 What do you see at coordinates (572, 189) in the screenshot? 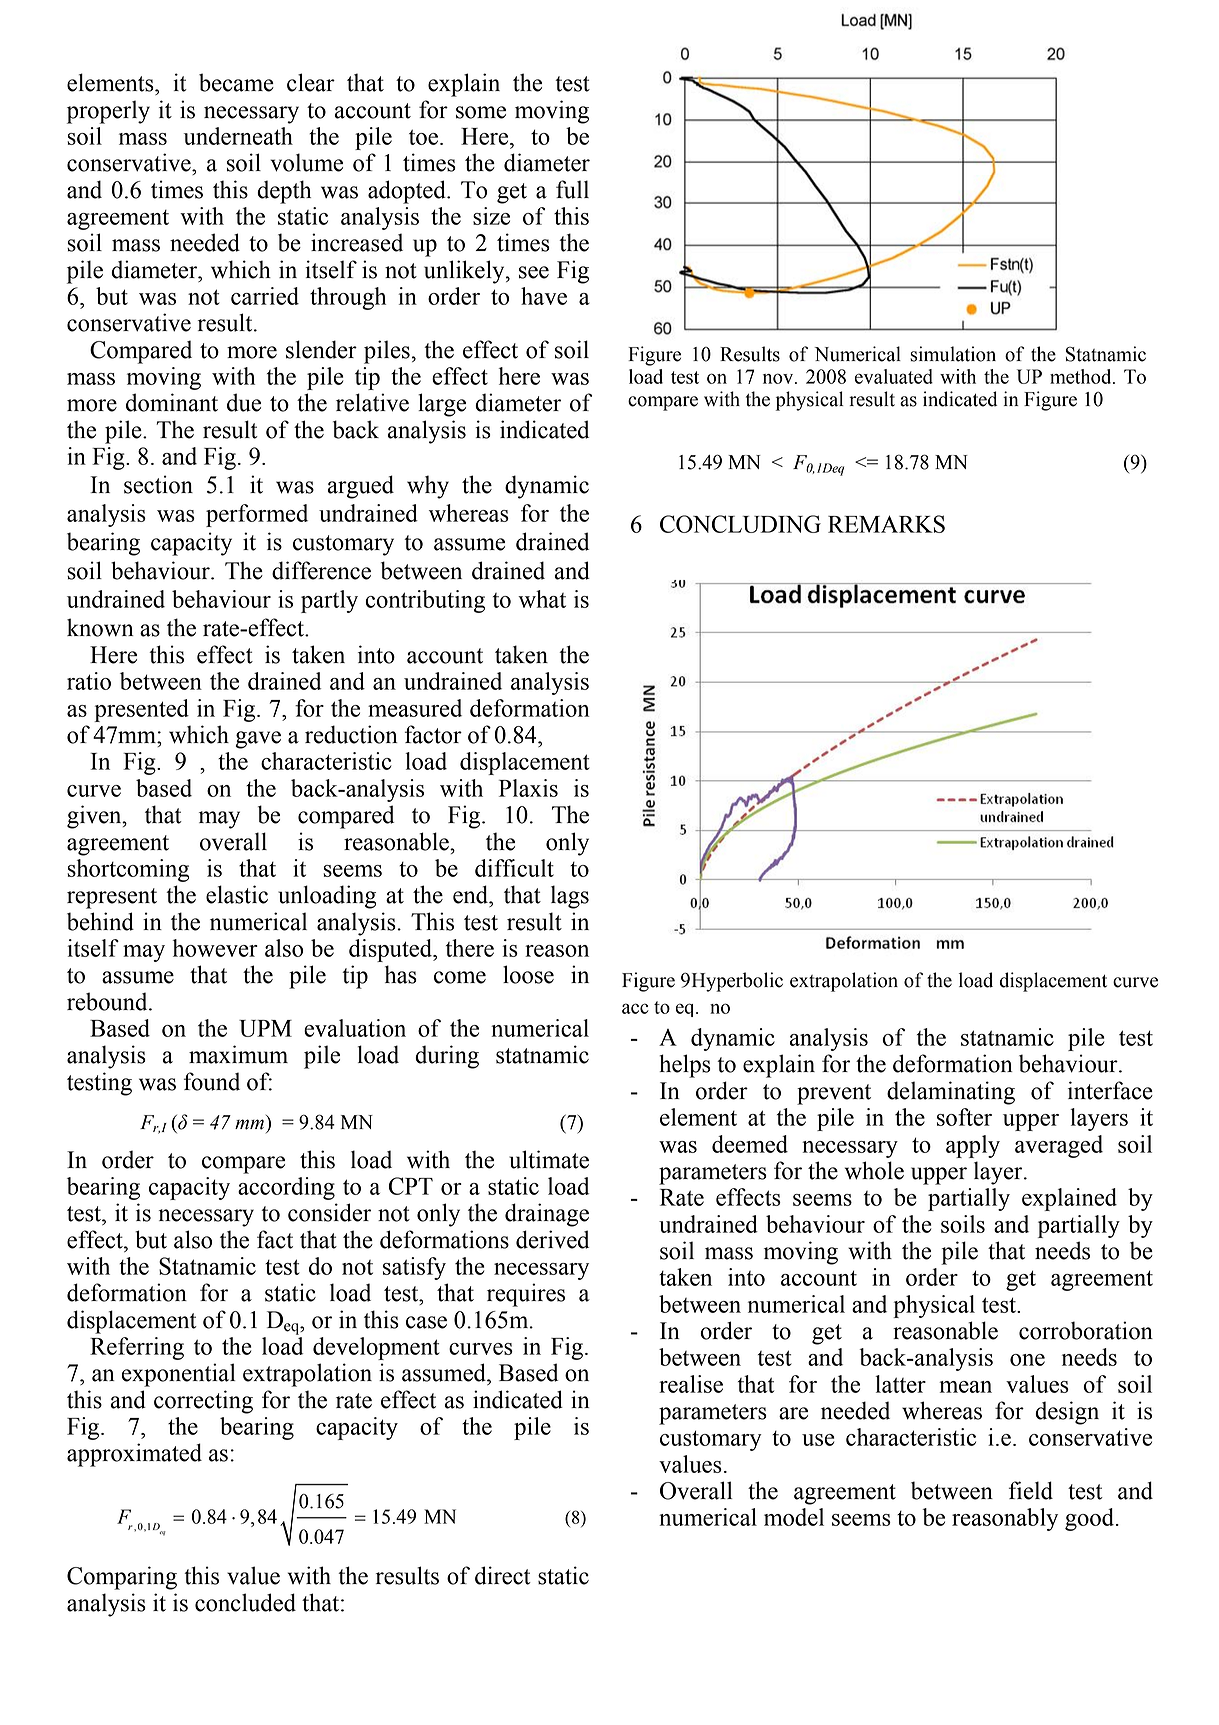
I see `full` at bounding box center [572, 189].
